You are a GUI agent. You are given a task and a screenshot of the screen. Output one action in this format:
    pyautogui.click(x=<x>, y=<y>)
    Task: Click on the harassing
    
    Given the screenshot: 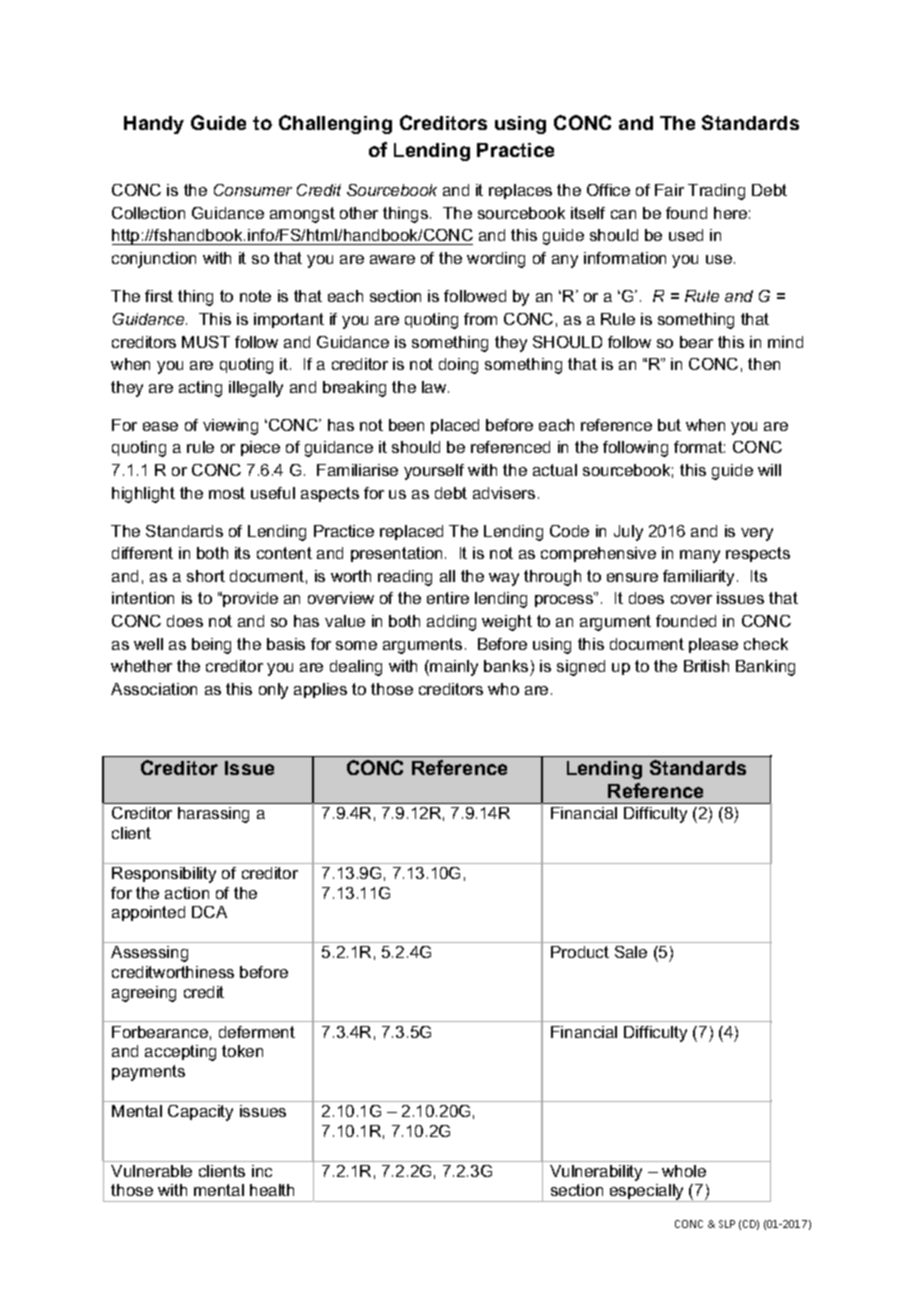 What is the action you would take?
    pyautogui.click(x=213, y=815)
